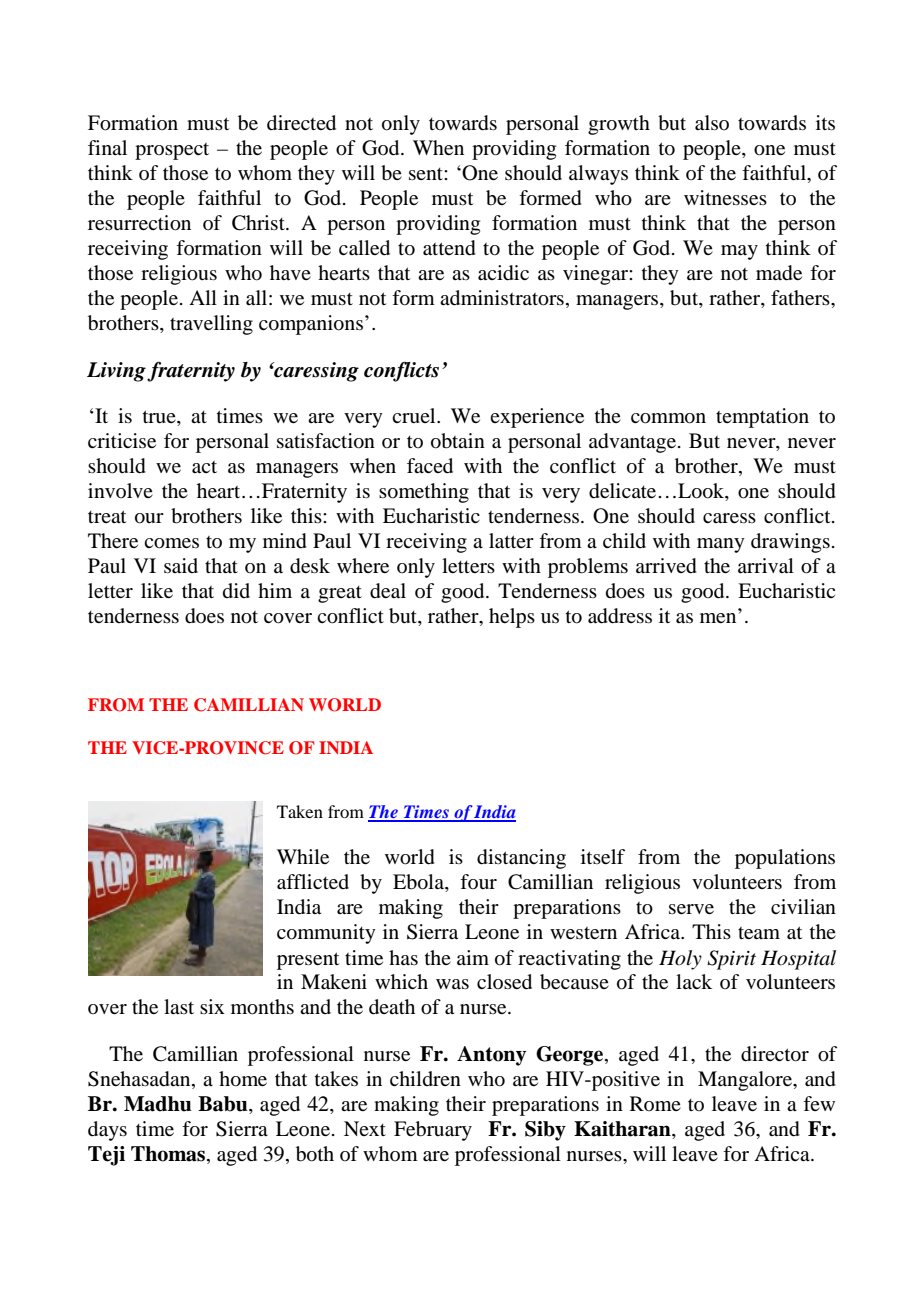  I want to click on prospect, so click(172, 151).
